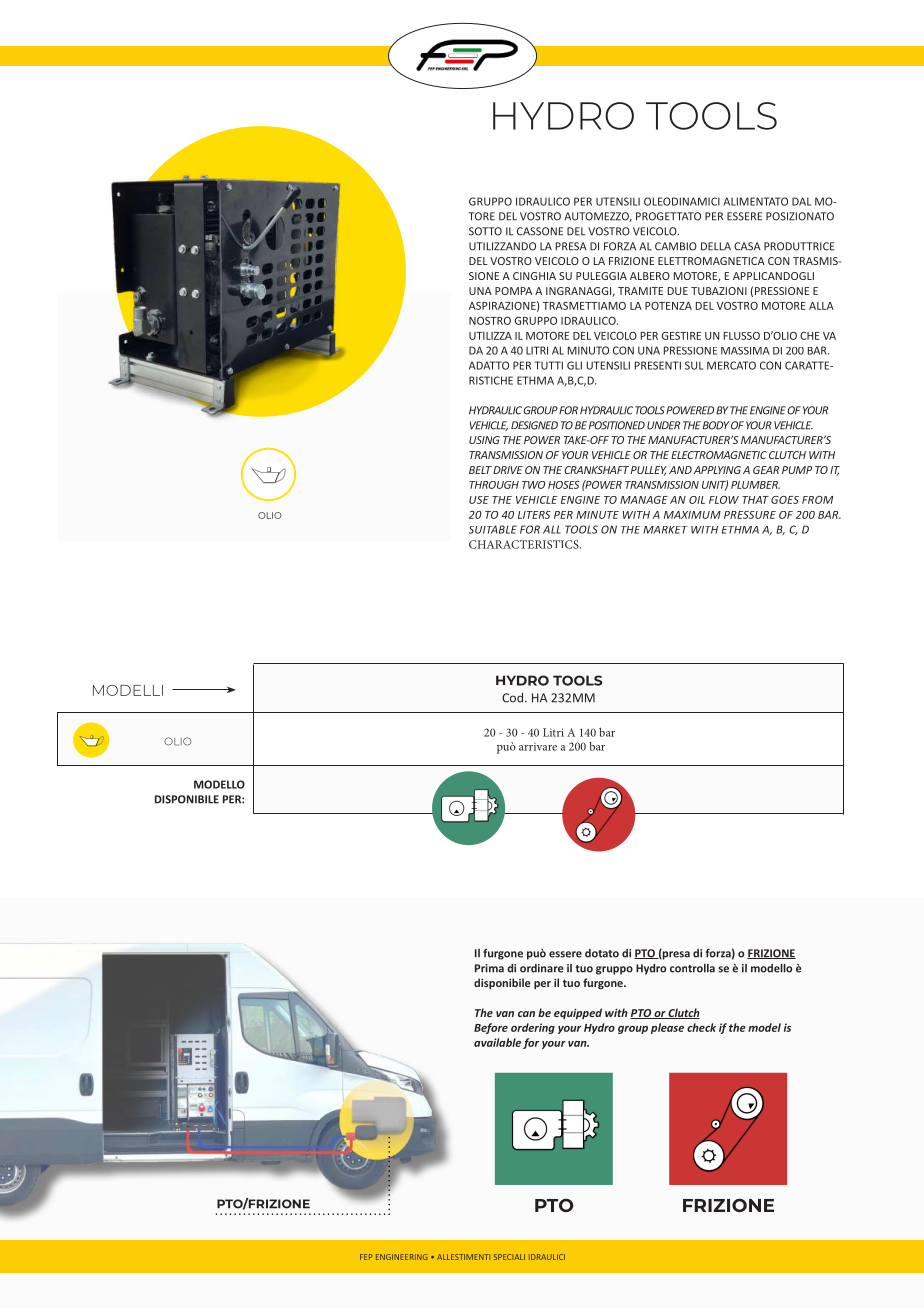  What do you see at coordinates (785, 500) in the document?
I see `GOES` at bounding box center [785, 500].
